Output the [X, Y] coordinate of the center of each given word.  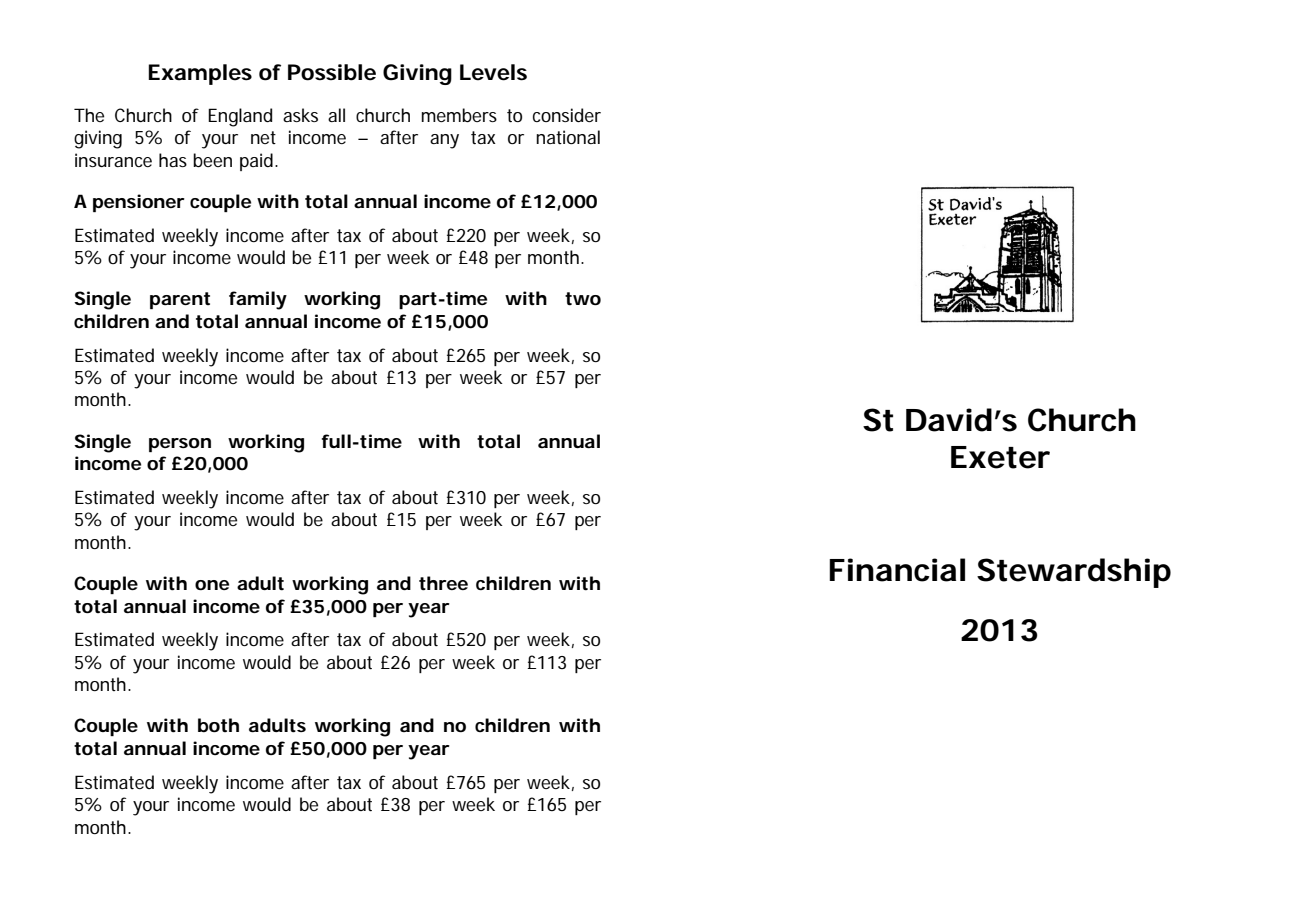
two [583, 299]
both [218, 725]
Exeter [1000, 457]
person [180, 445]
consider [567, 115]
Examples [200, 74]
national [568, 137]
